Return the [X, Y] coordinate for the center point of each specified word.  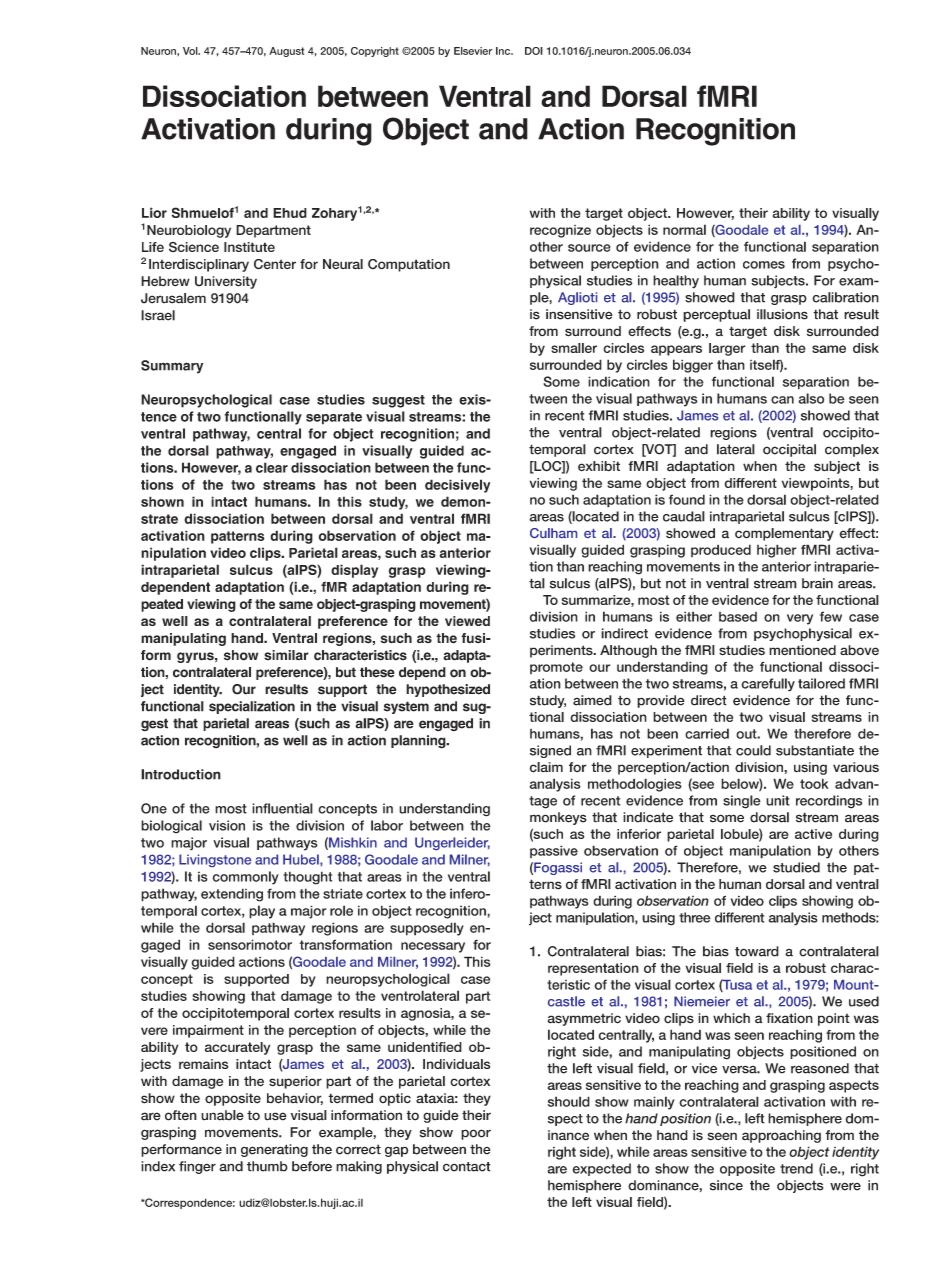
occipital [789, 450]
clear [272, 467]
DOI [534, 51]
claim [546, 767]
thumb [267, 1166]
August [286, 52]
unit [777, 800]
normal [684, 229]
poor [476, 1134]
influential [282, 808]
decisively [457, 486]
